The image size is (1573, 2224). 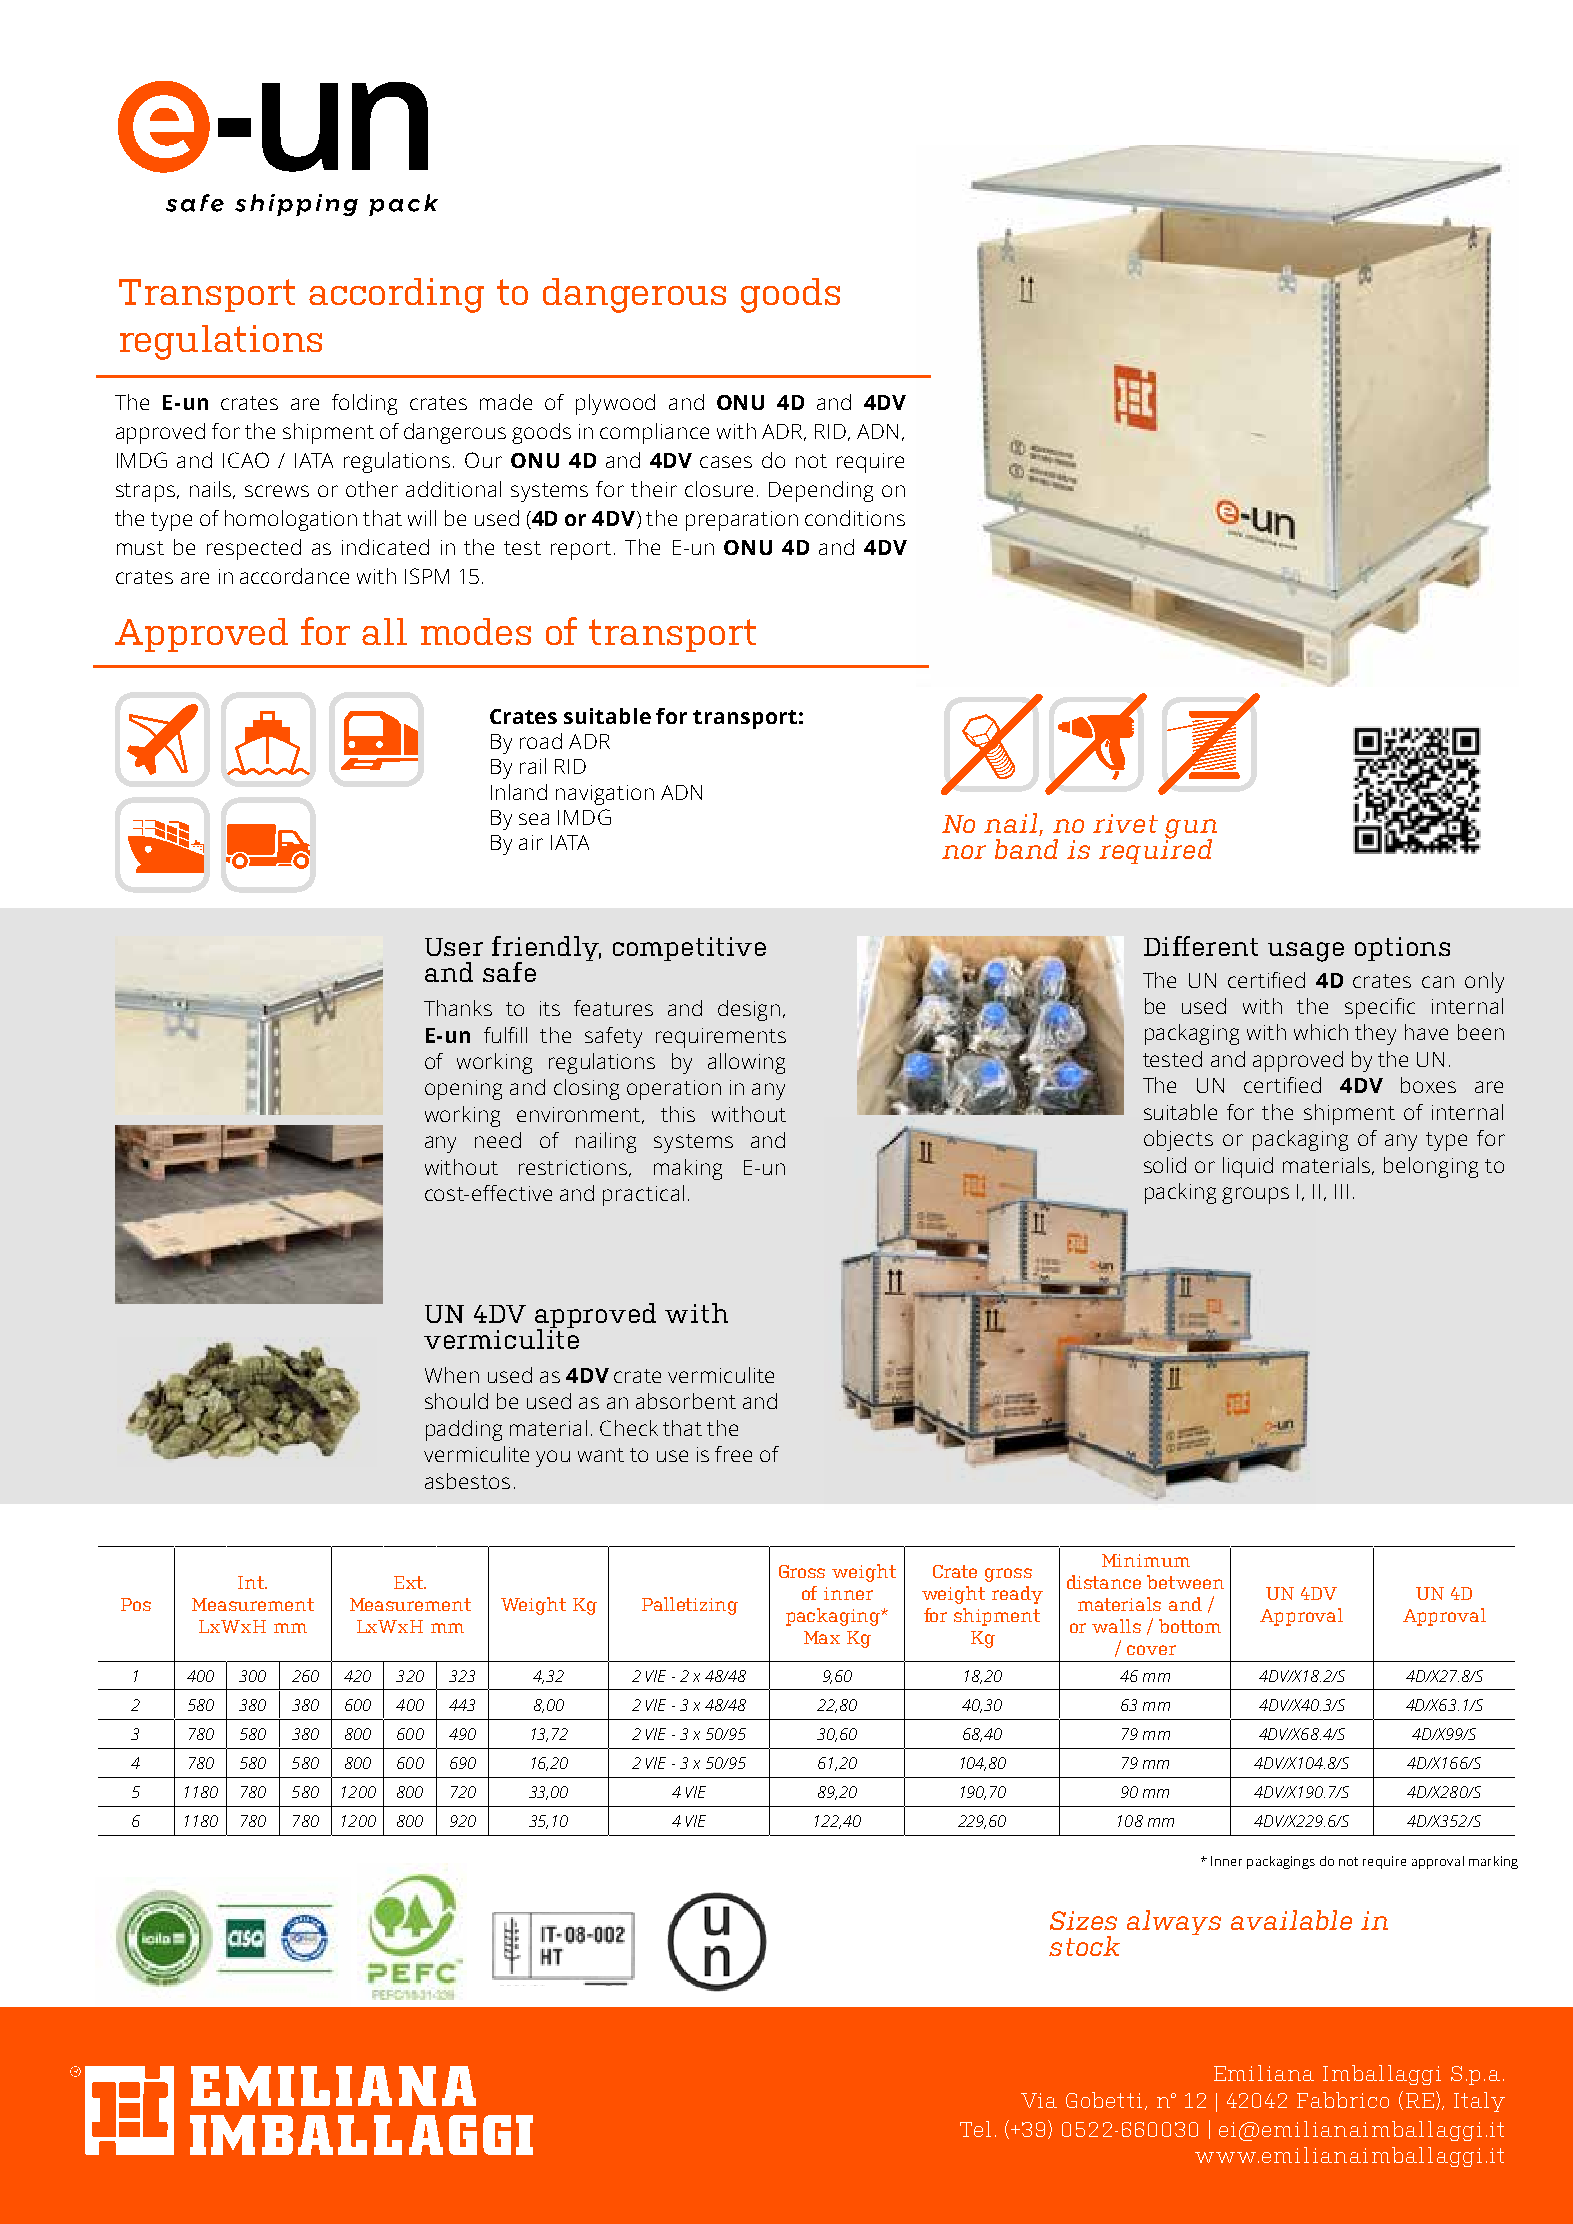 I want to click on Tel, so click(x=975, y=2129).
